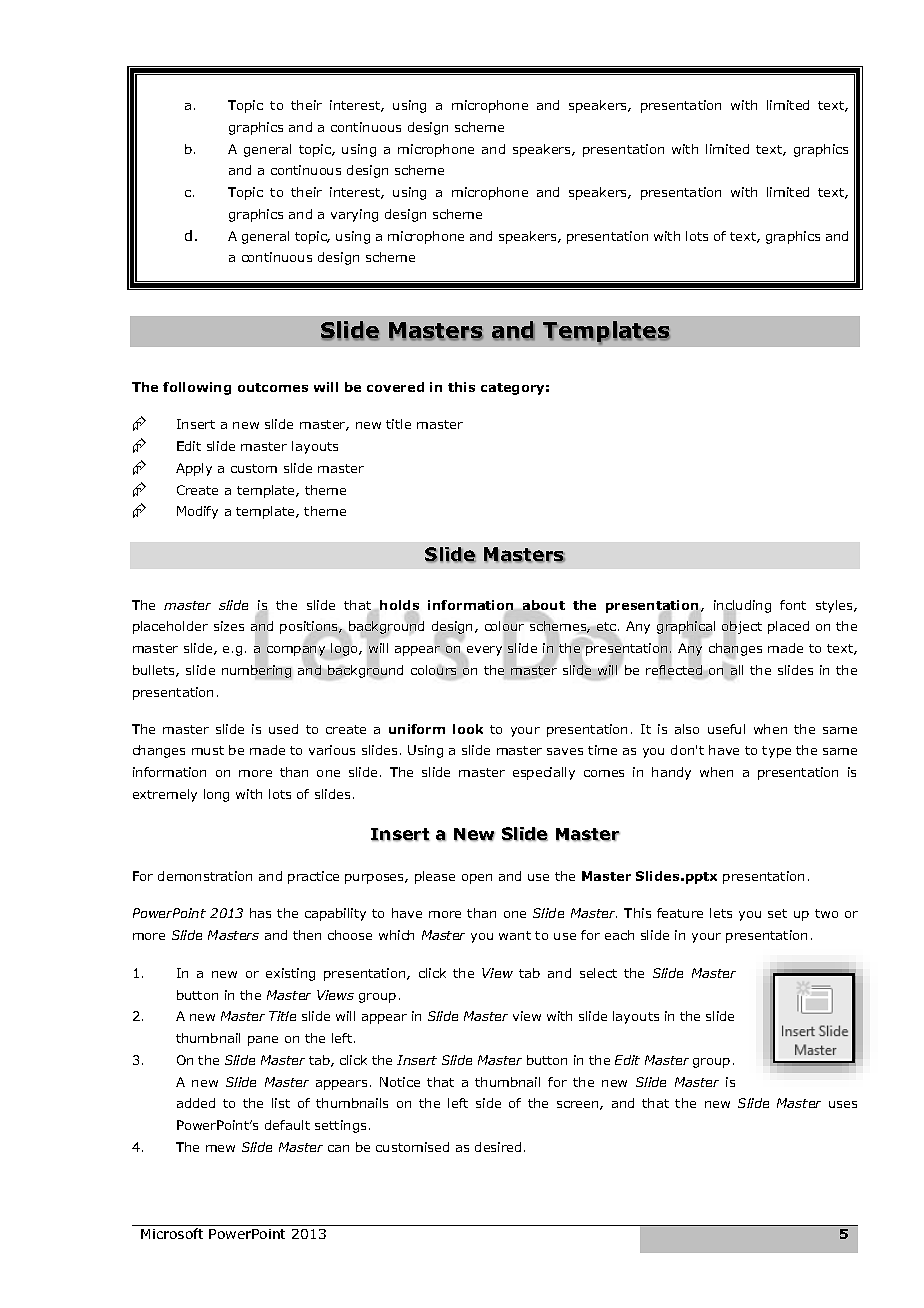 The width and height of the document is (924, 1308). Describe the element at coordinates (843, 1104) in the document. I see `uses` at that location.
